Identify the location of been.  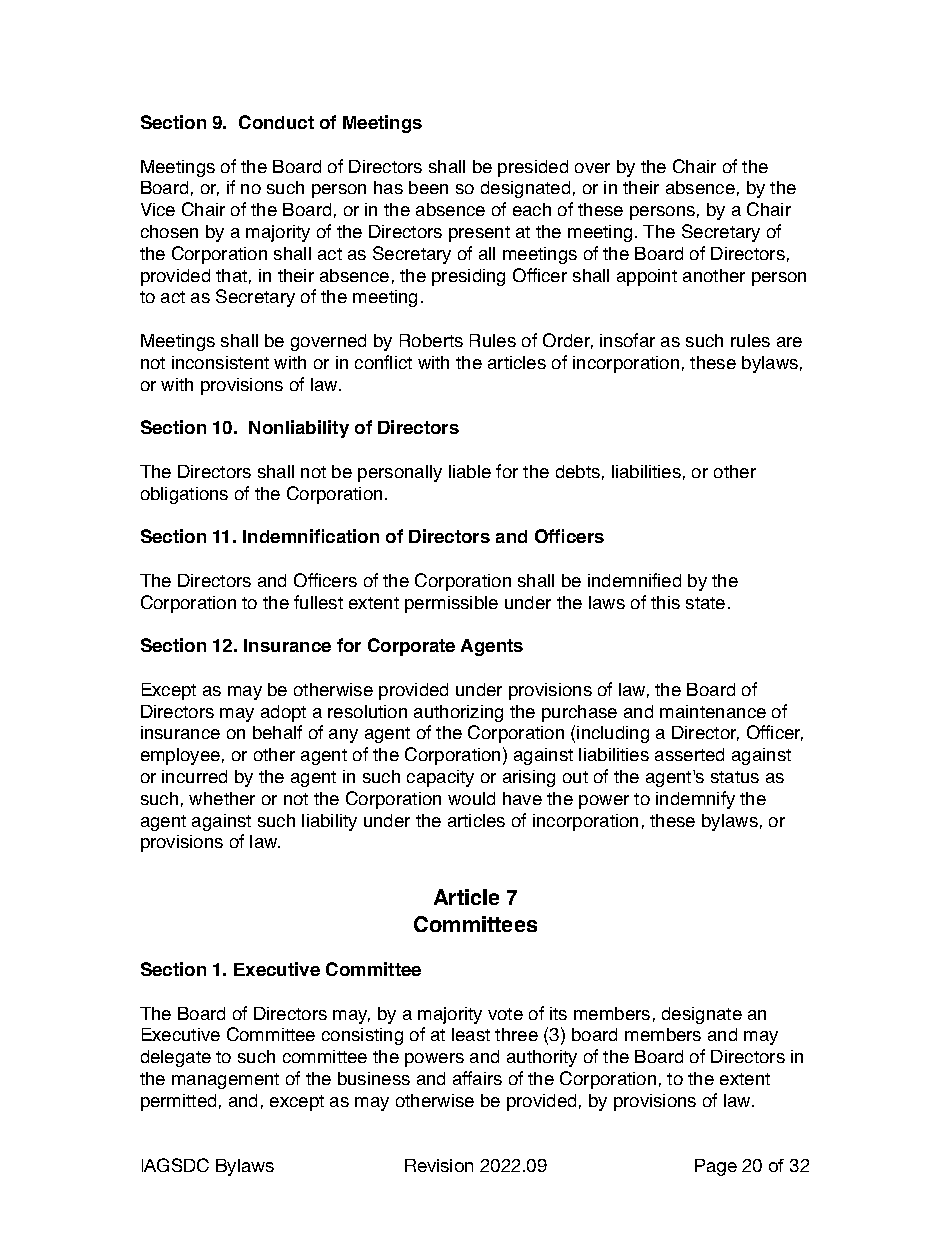
(428, 187).
